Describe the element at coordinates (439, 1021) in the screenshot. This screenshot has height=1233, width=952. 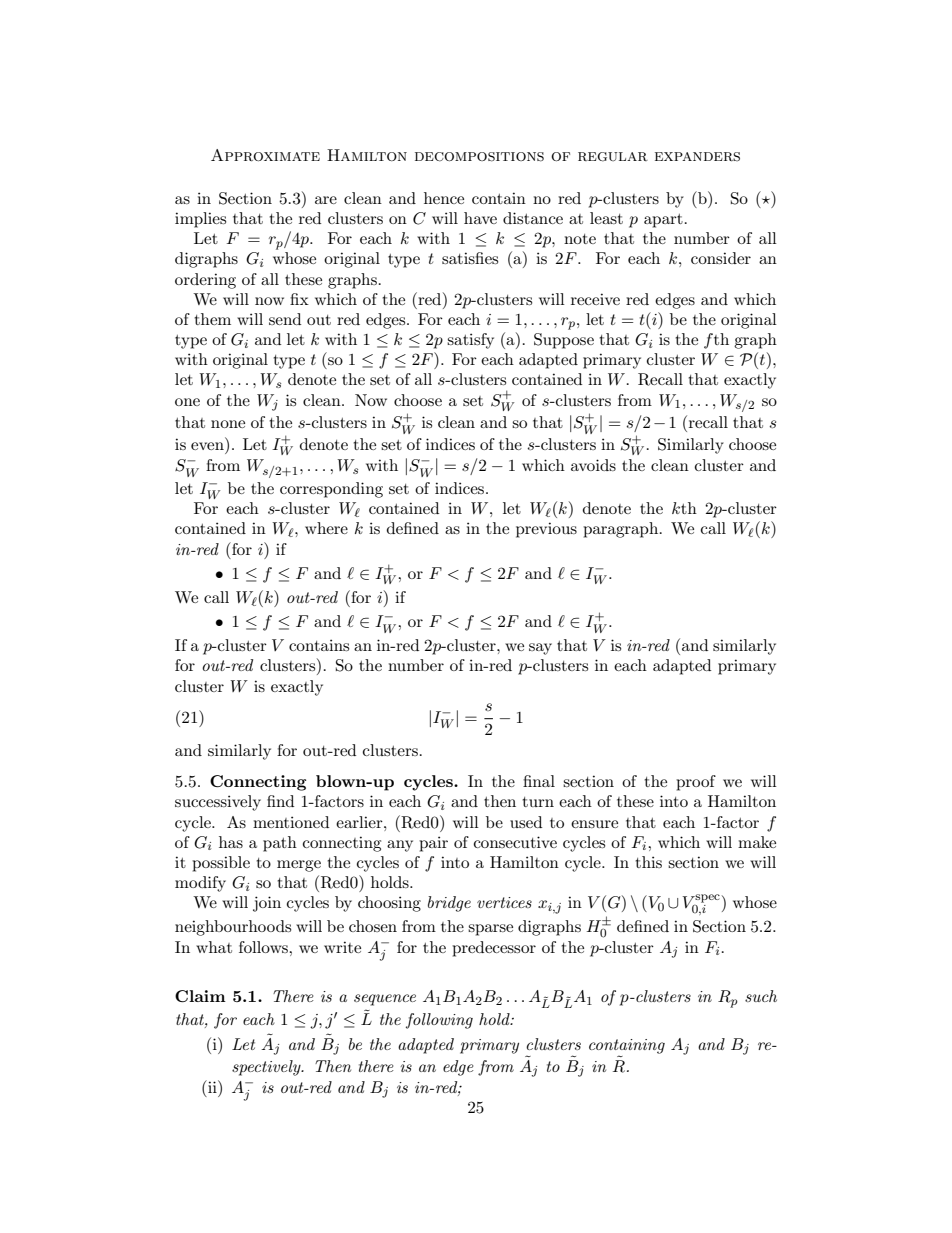
I see `following` at that location.
